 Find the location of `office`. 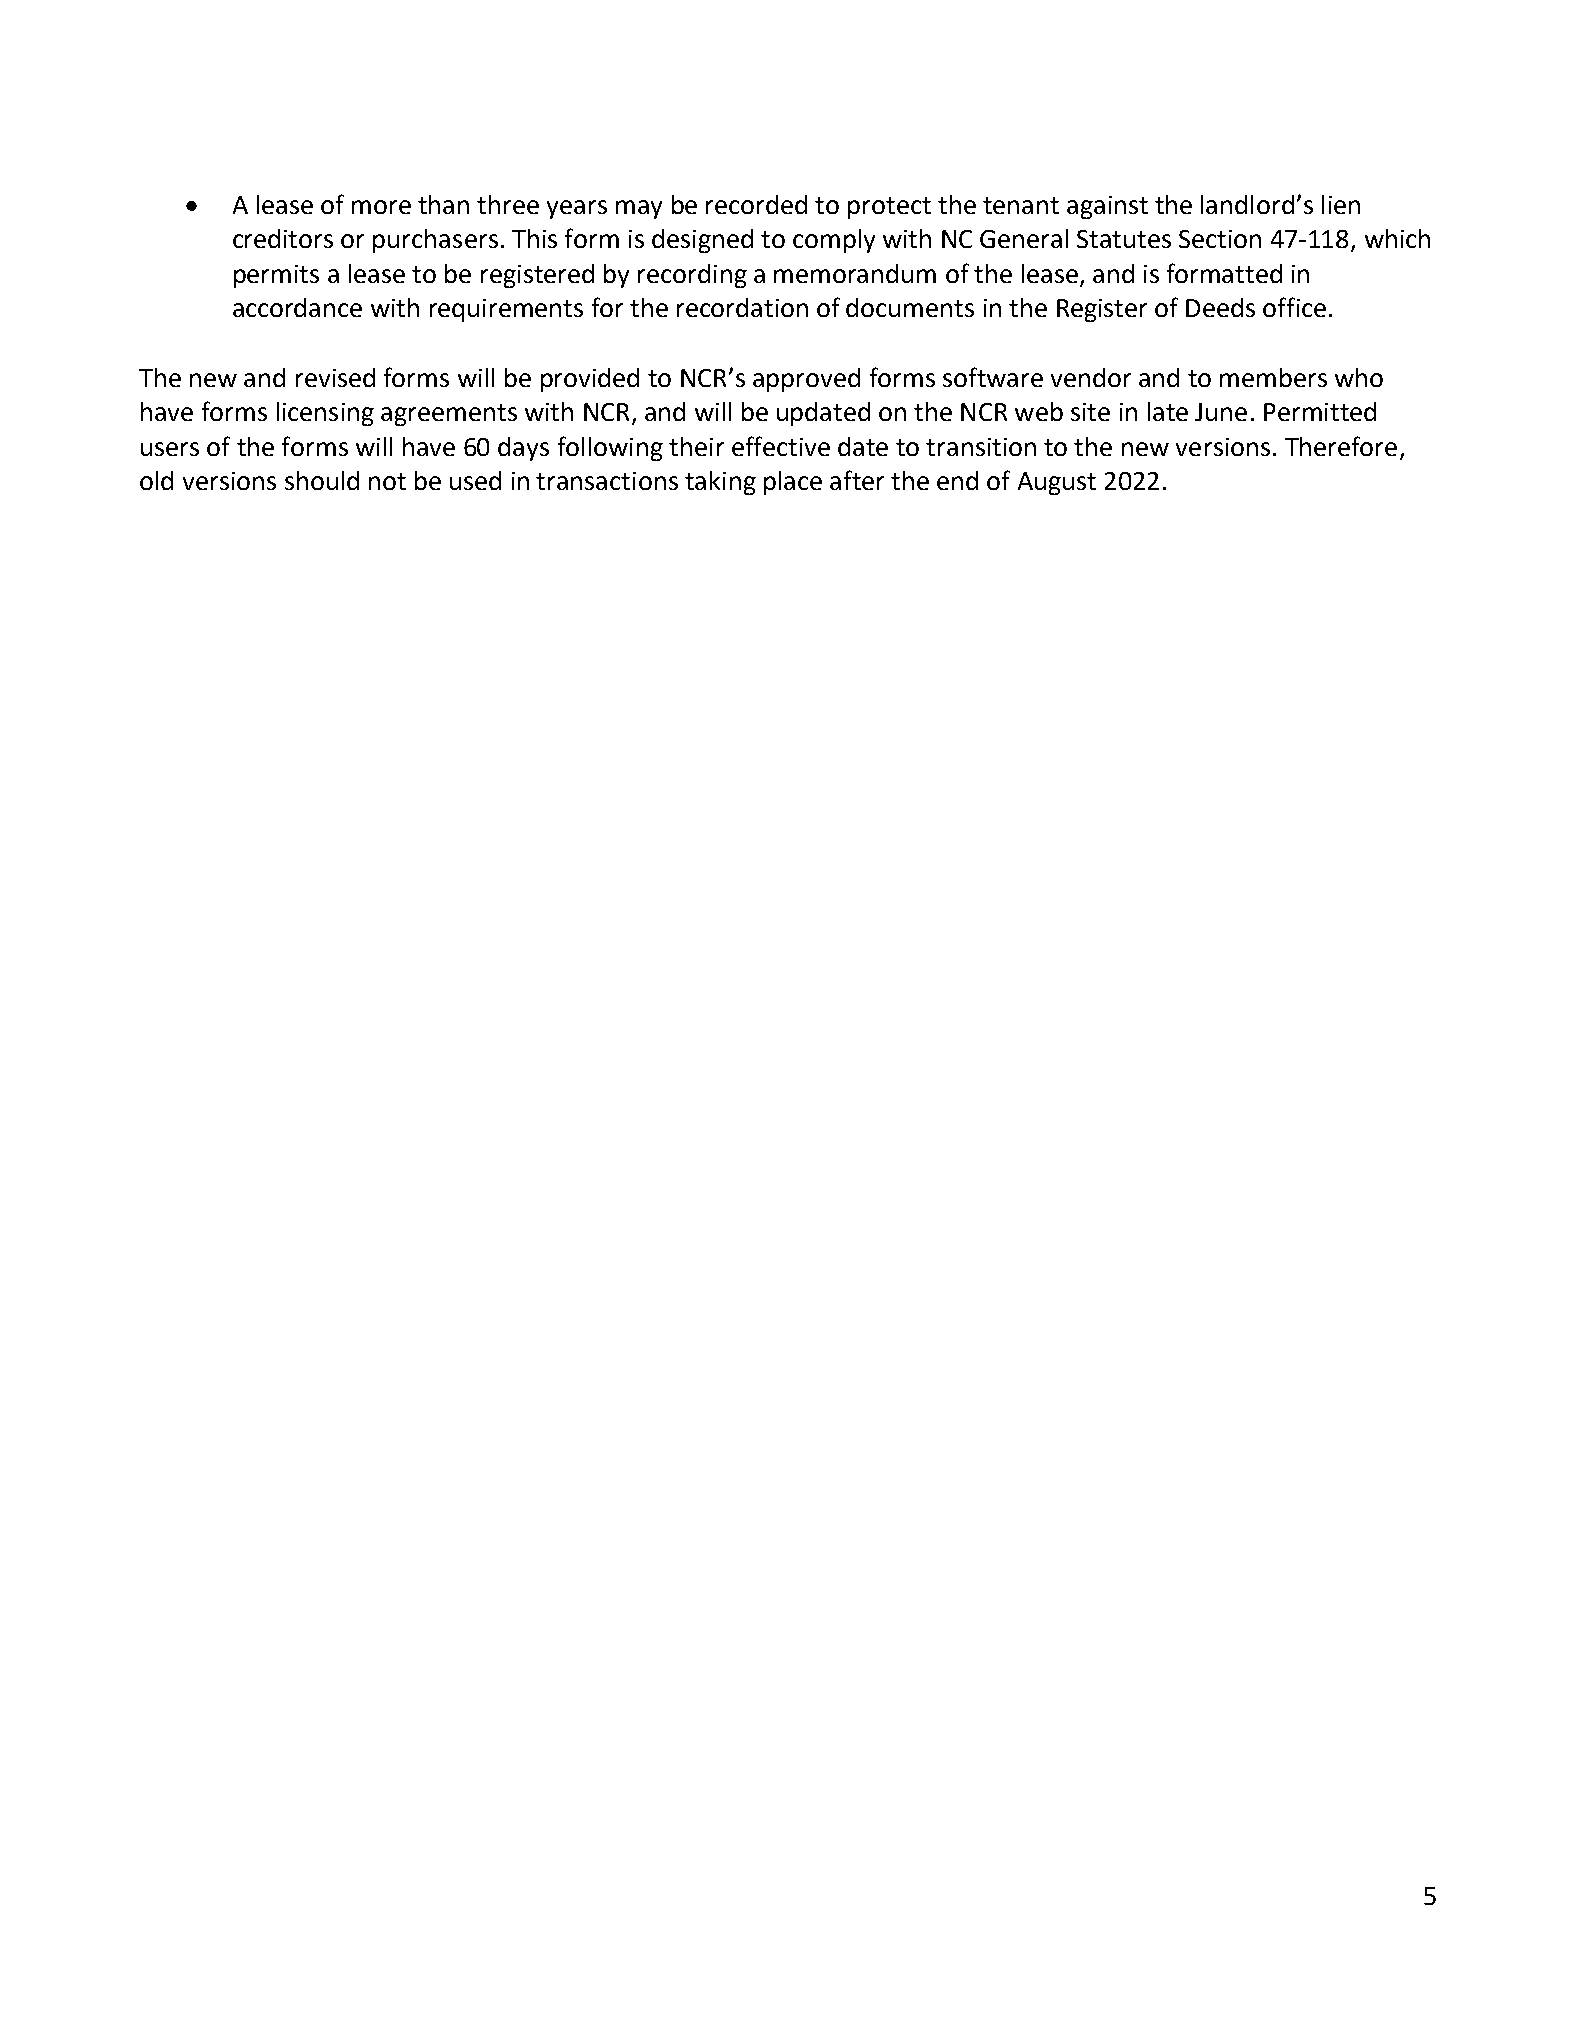

office is located at coordinates (1294, 307).
